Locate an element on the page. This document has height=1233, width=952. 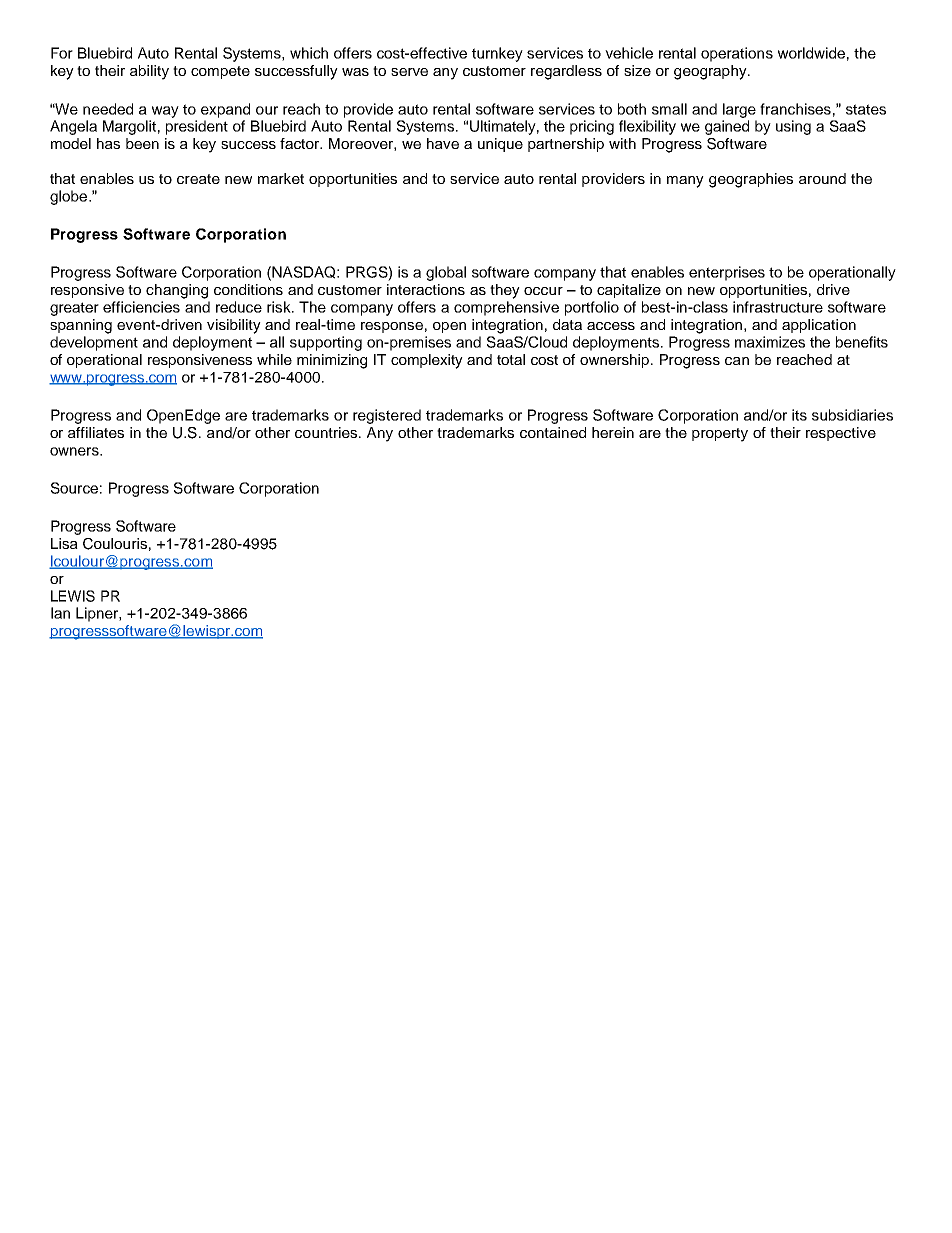
maximizes is located at coordinates (770, 342).
